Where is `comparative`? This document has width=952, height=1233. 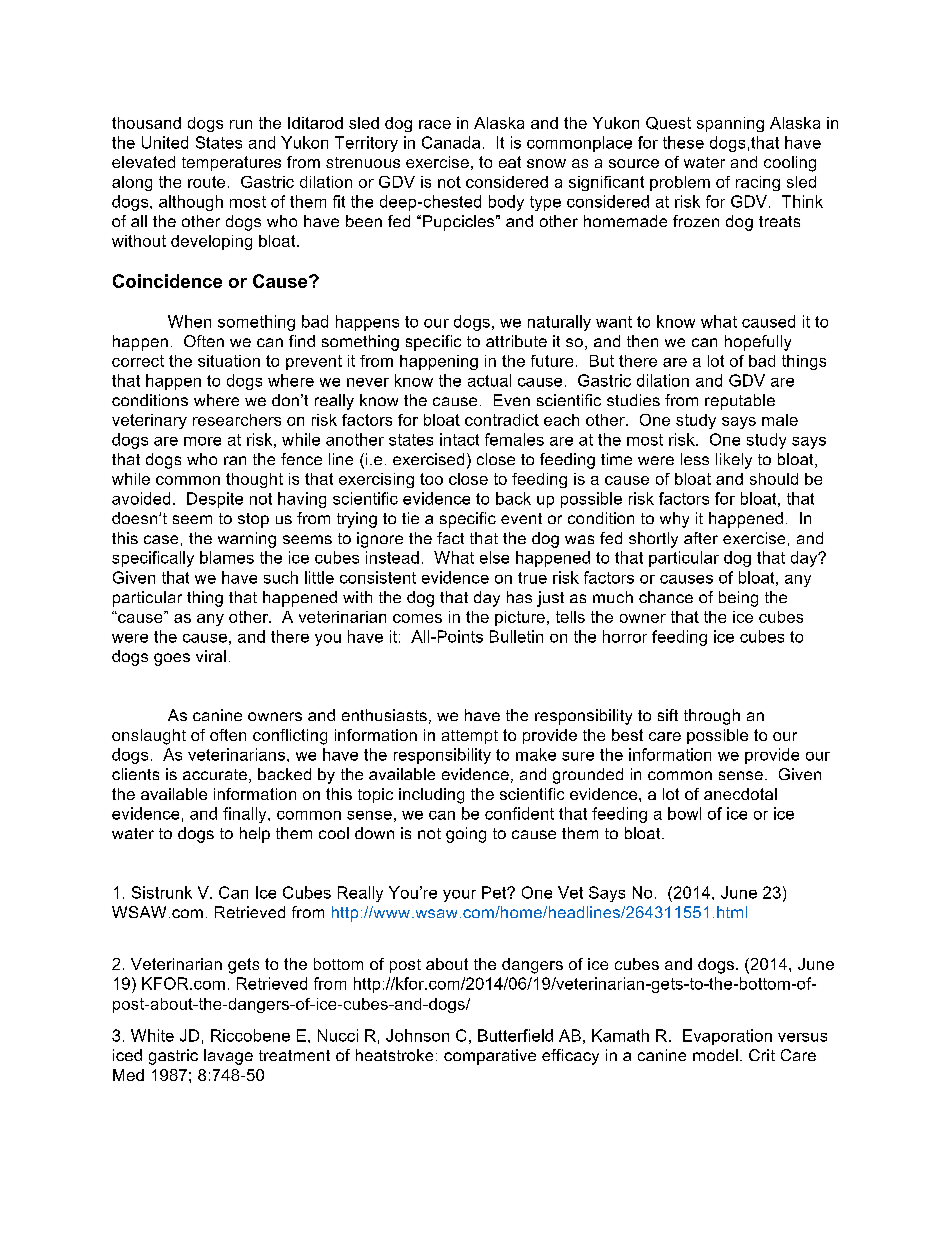
comparative is located at coordinates (490, 1057).
